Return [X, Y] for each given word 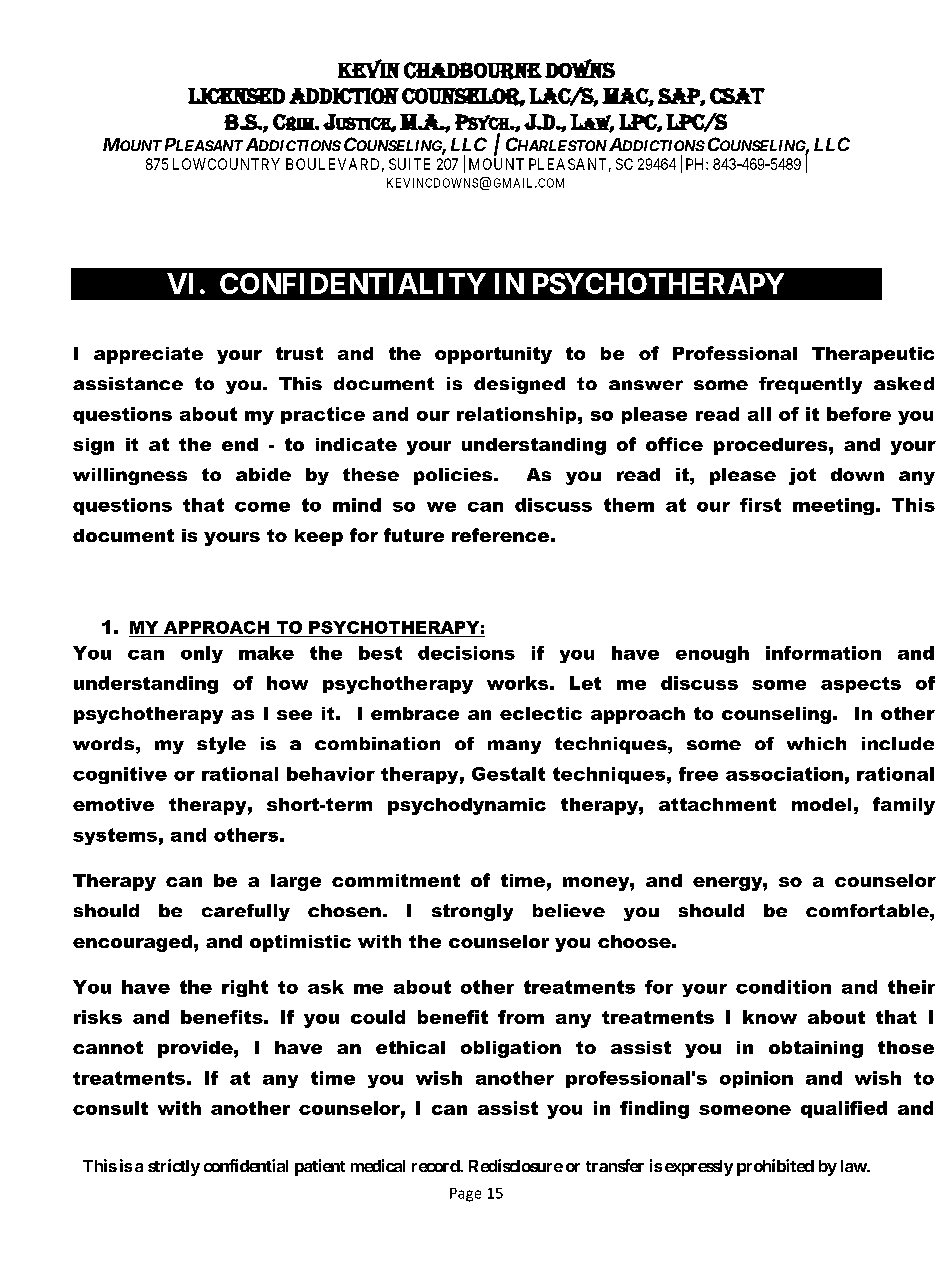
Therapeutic [873, 355]
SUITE [409, 164]
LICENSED [236, 96]
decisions [466, 653]
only [202, 654]
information [823, 653]
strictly [174, 1167]
